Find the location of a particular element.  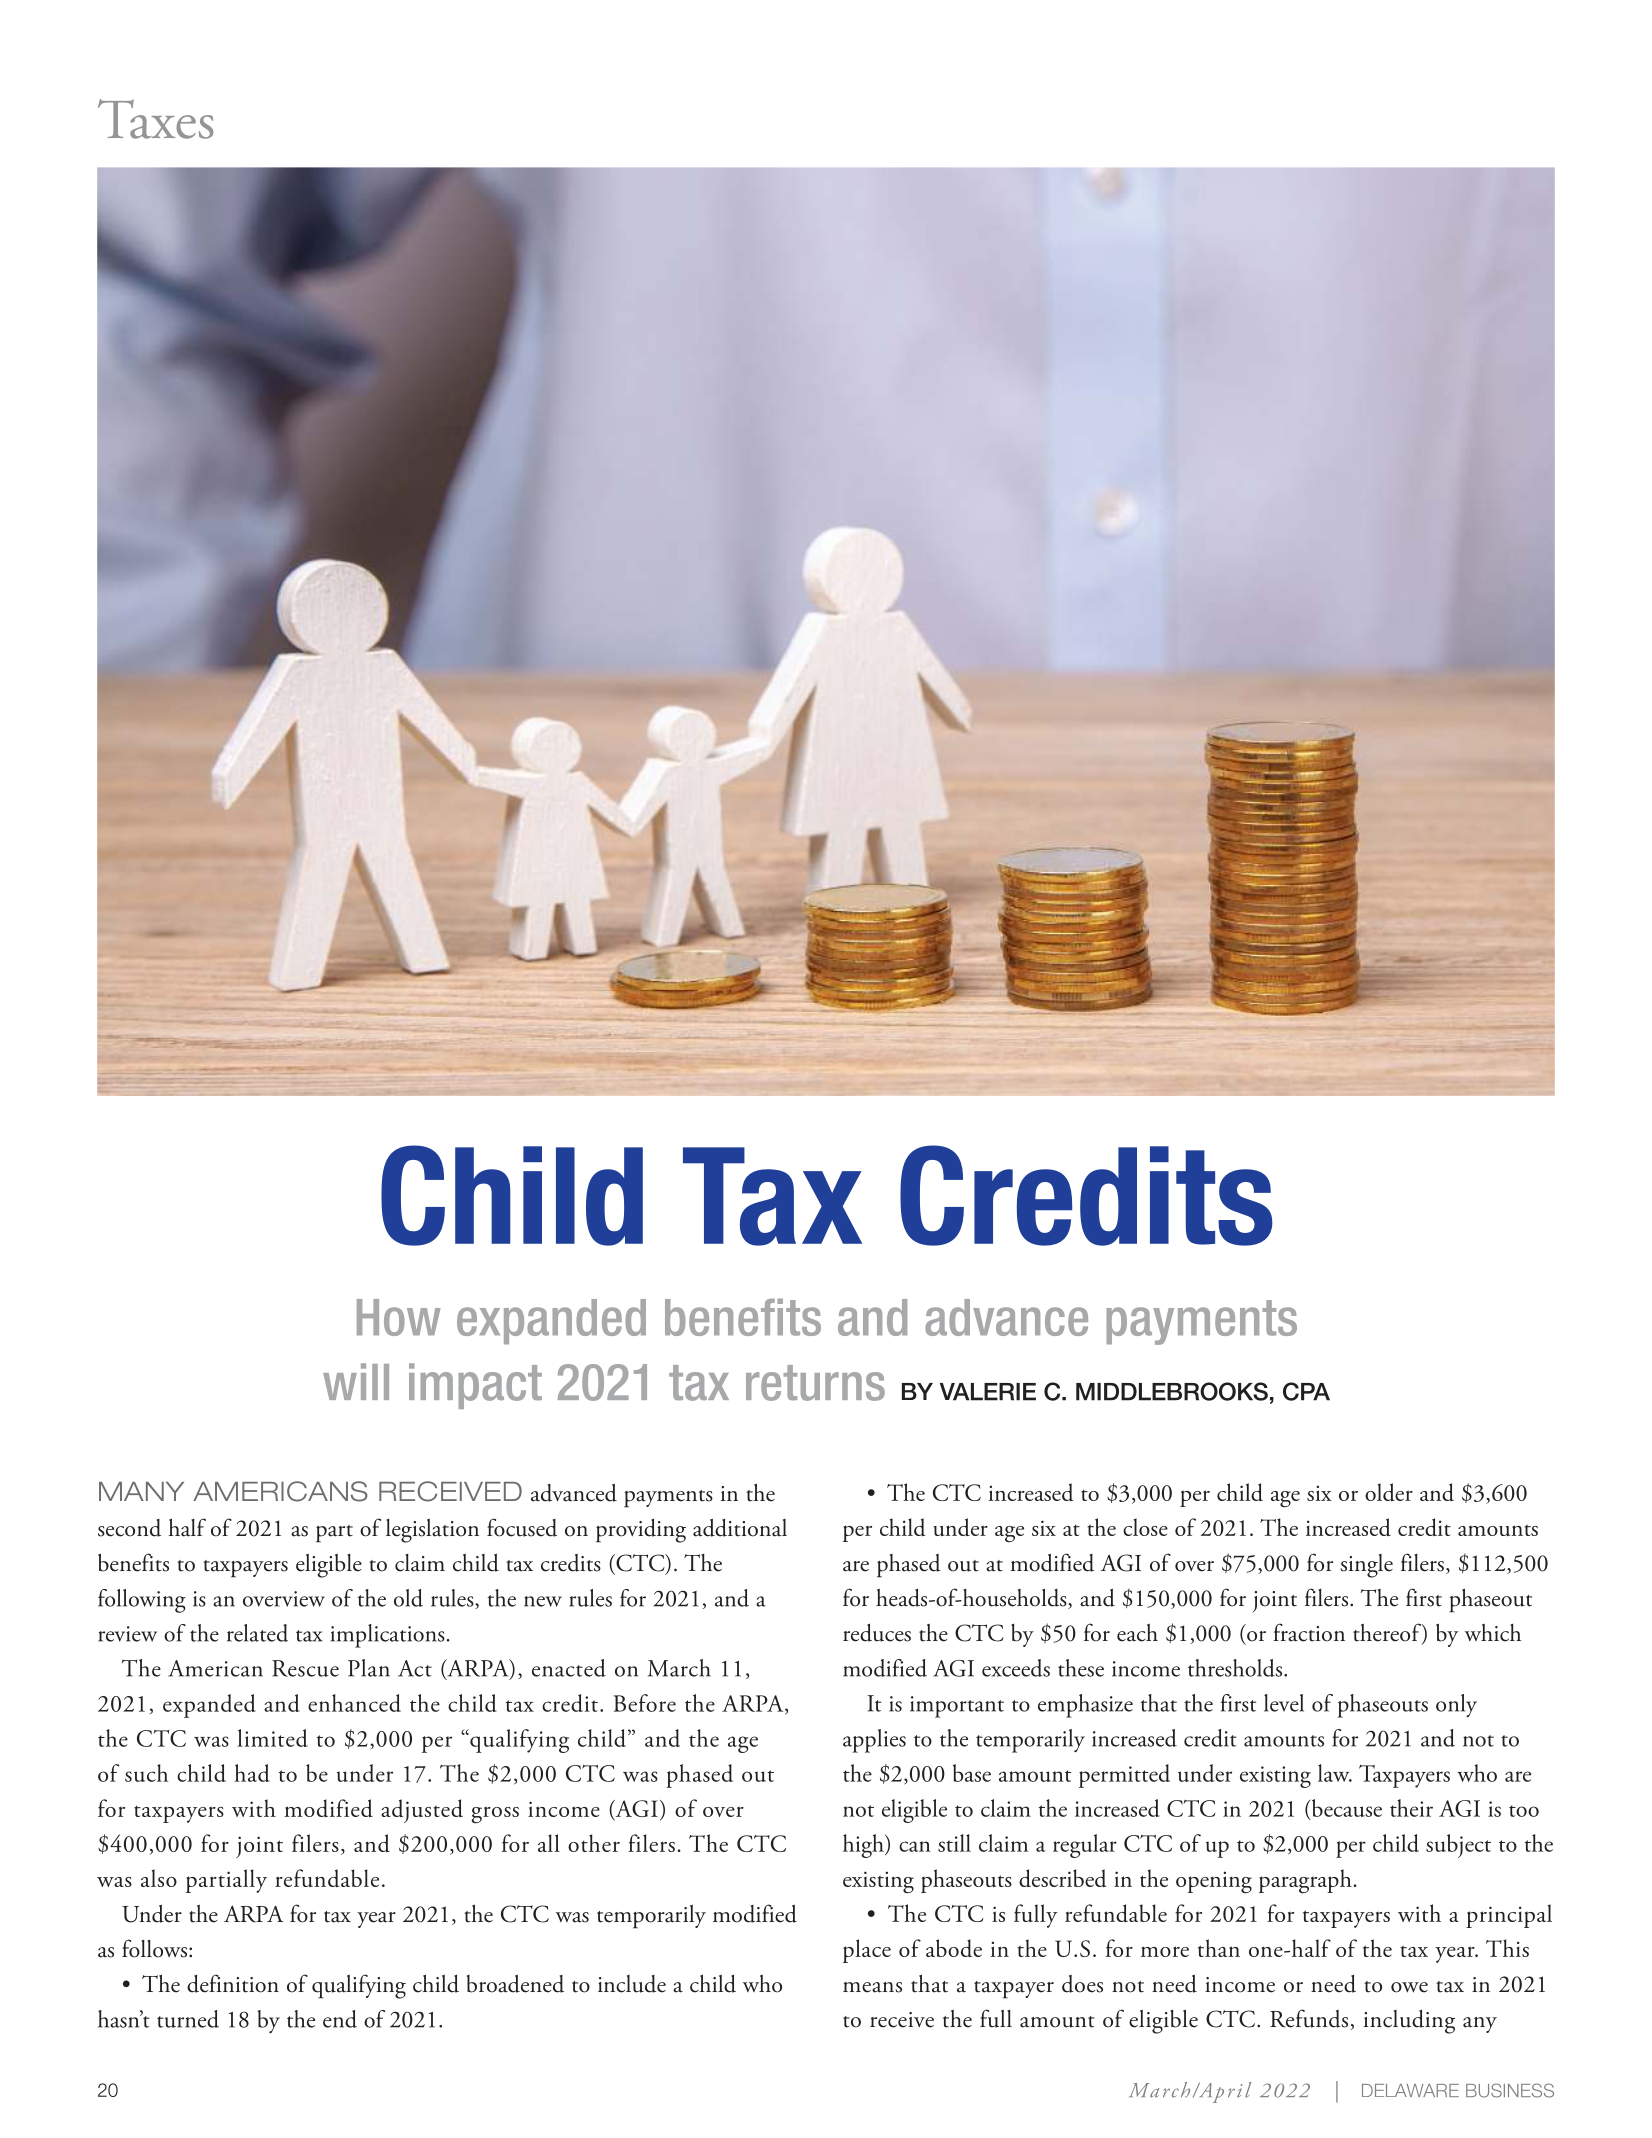

will is located at coordinates (356, 1381).
